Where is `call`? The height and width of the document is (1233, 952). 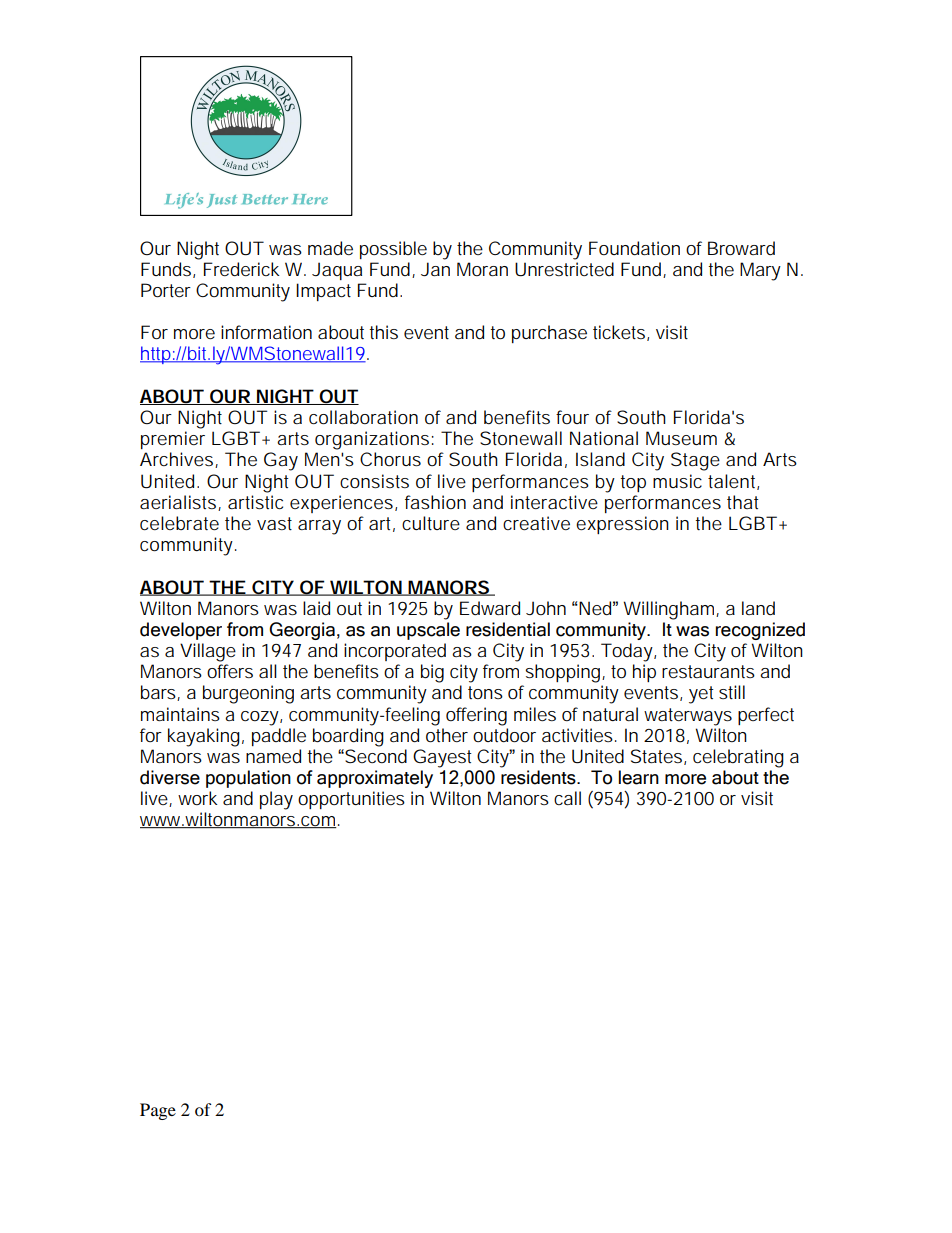
call is located at coordinates (567, 798).
